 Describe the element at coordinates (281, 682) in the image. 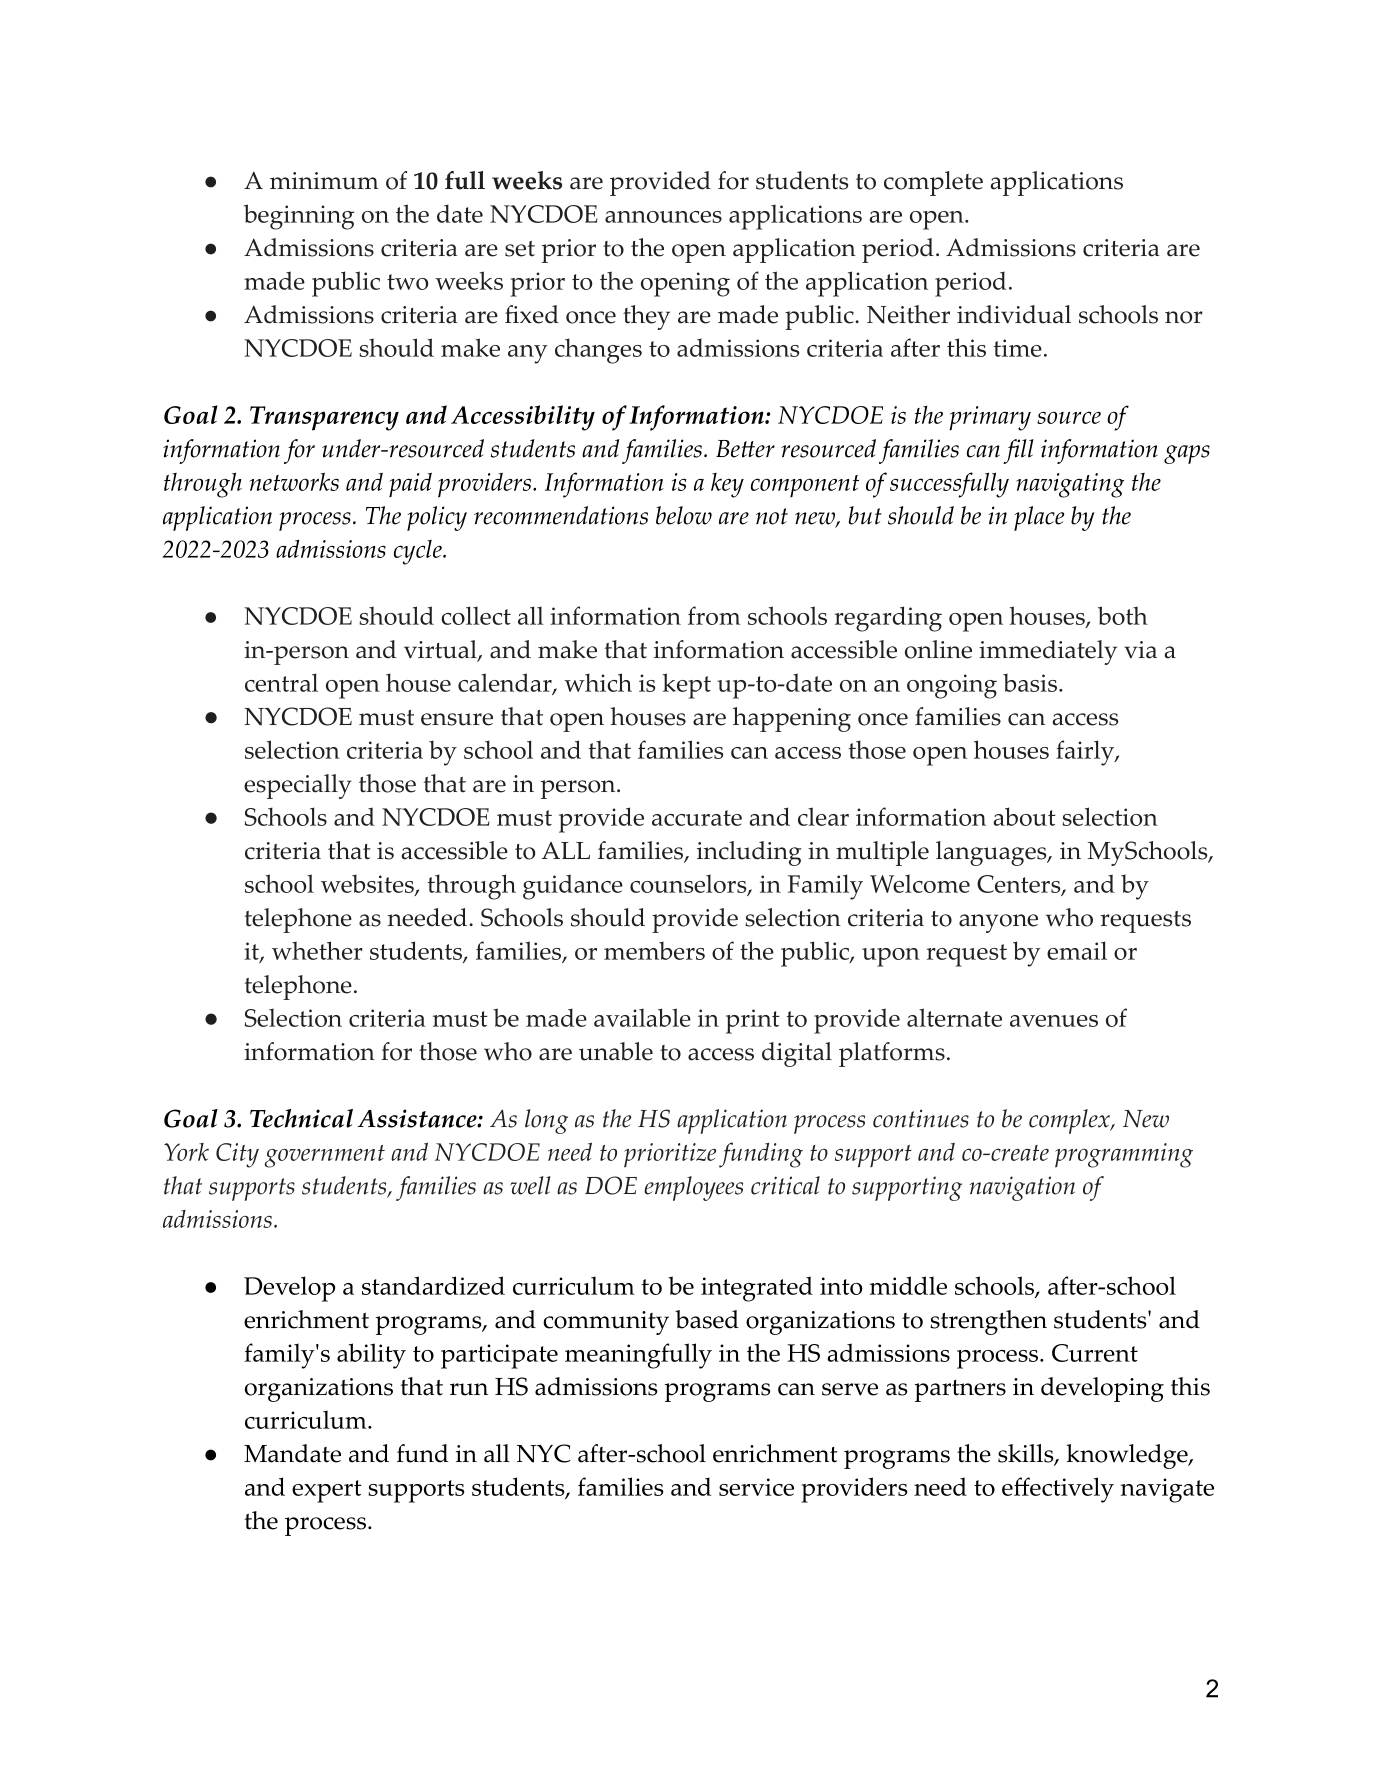

I see `central` at that location.
